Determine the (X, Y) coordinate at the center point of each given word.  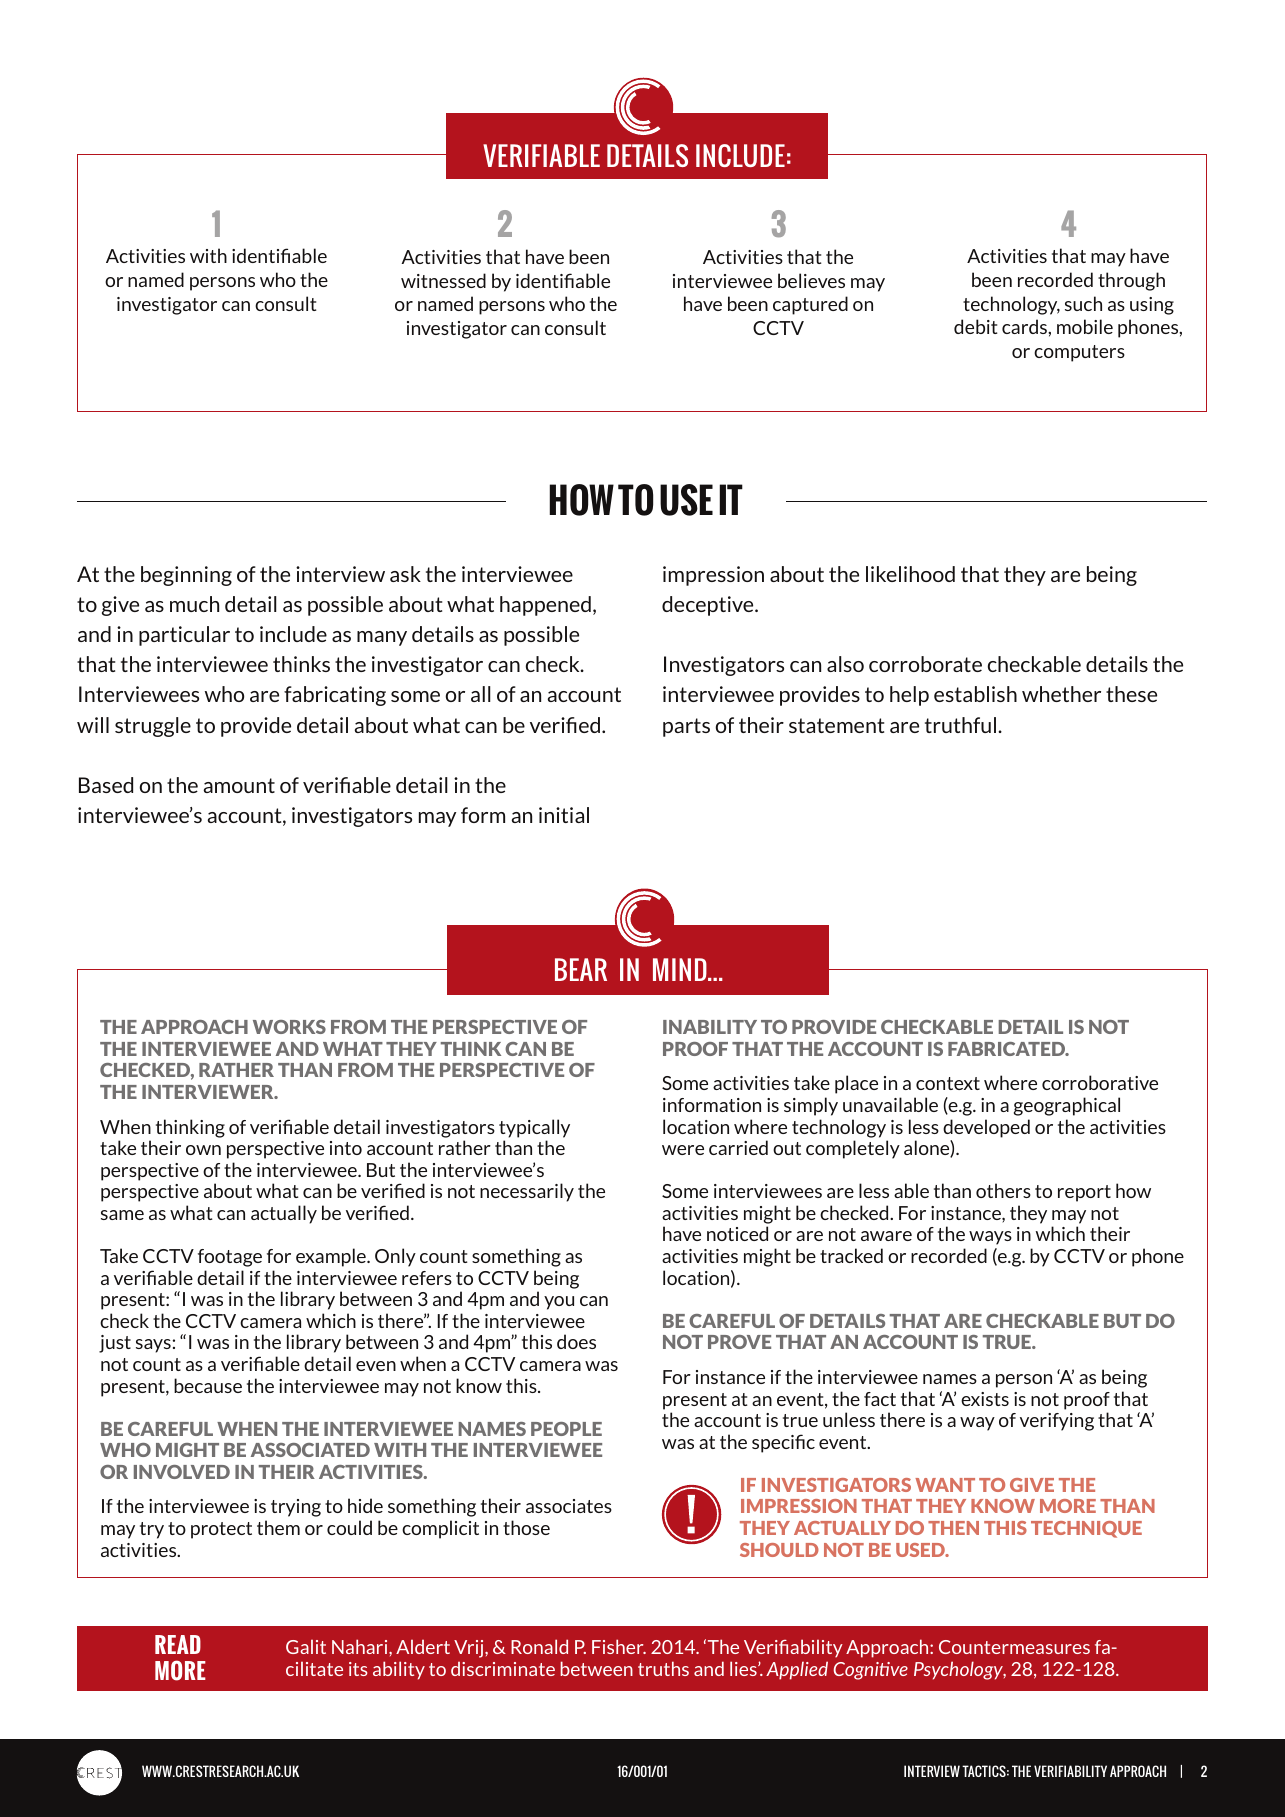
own (203, 1150)
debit (976, 326)
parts (686, 727)
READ (178, 1644)
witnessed (443, 280)
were (683, 1150)
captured (810, 305)
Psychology (960, 1670)
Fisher (619, 1646)
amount (239, 785)
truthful (962, 725)
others (1003, 1190)
